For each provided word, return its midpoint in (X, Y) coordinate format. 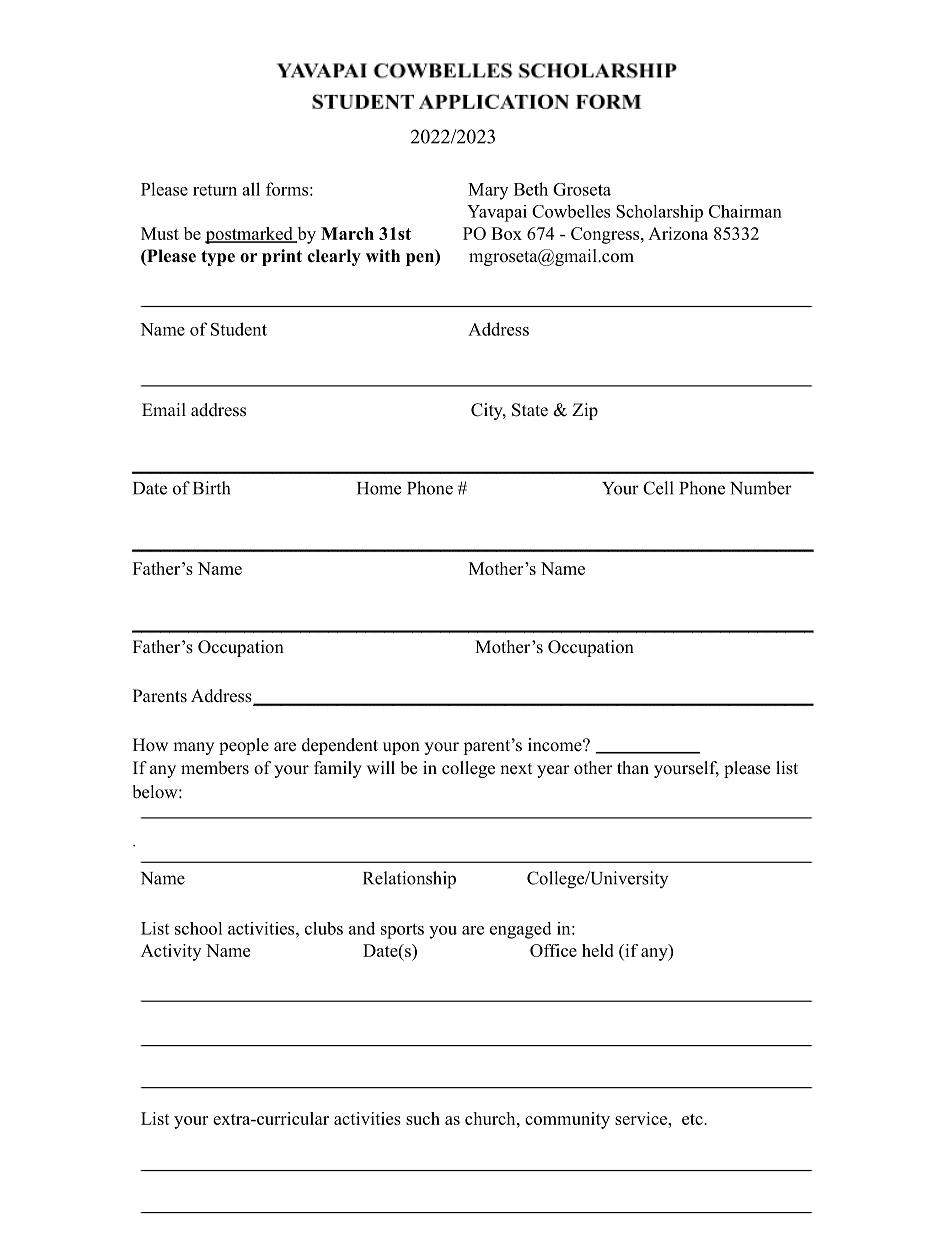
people (244, 746)
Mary (488, 191)
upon (401, 748)
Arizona (678, 233)
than (633, 767)
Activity (171, 952)
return (215, 190)
